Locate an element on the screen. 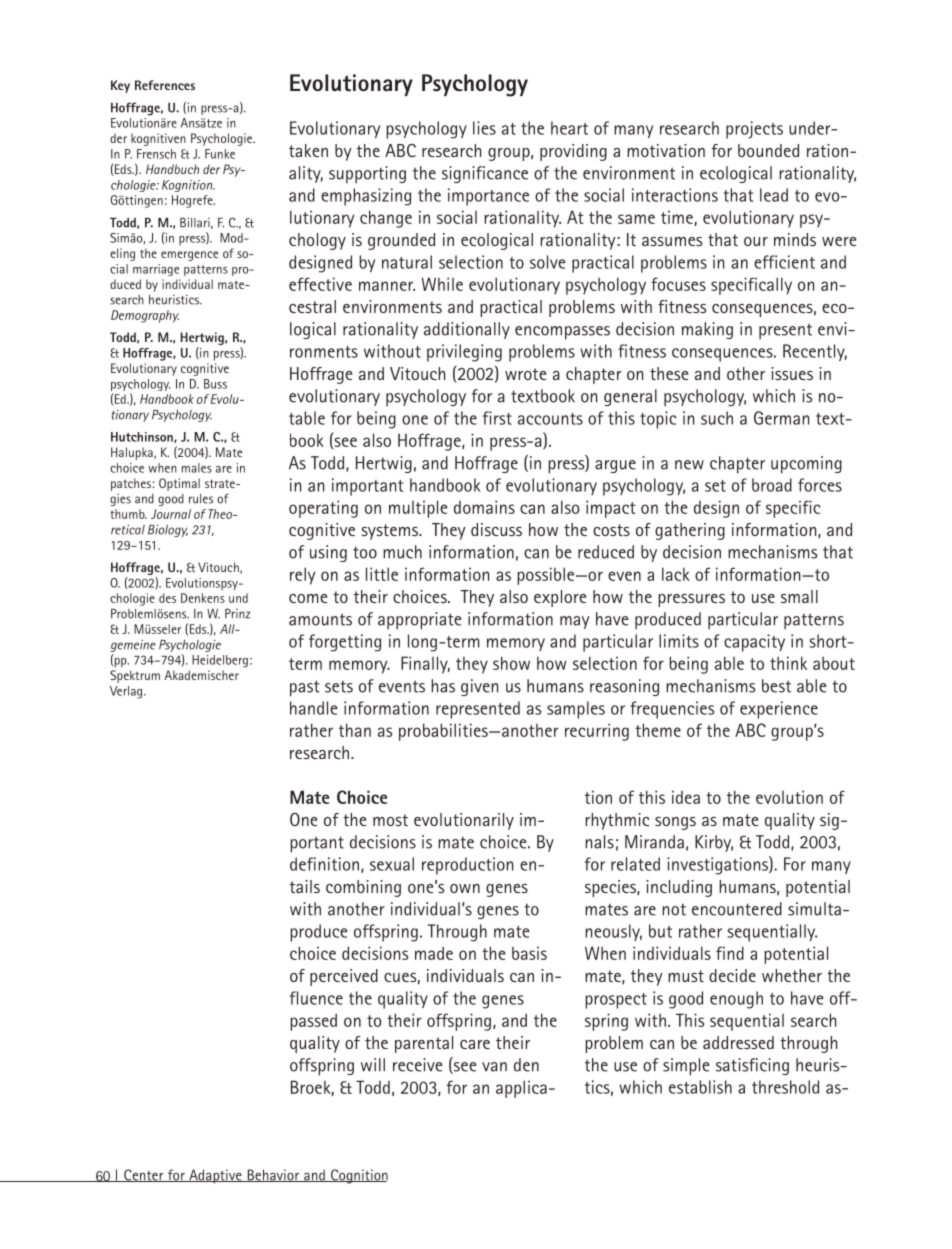 This screenshot has width=952, height=1249. find is located at coordinates (730, 953).
